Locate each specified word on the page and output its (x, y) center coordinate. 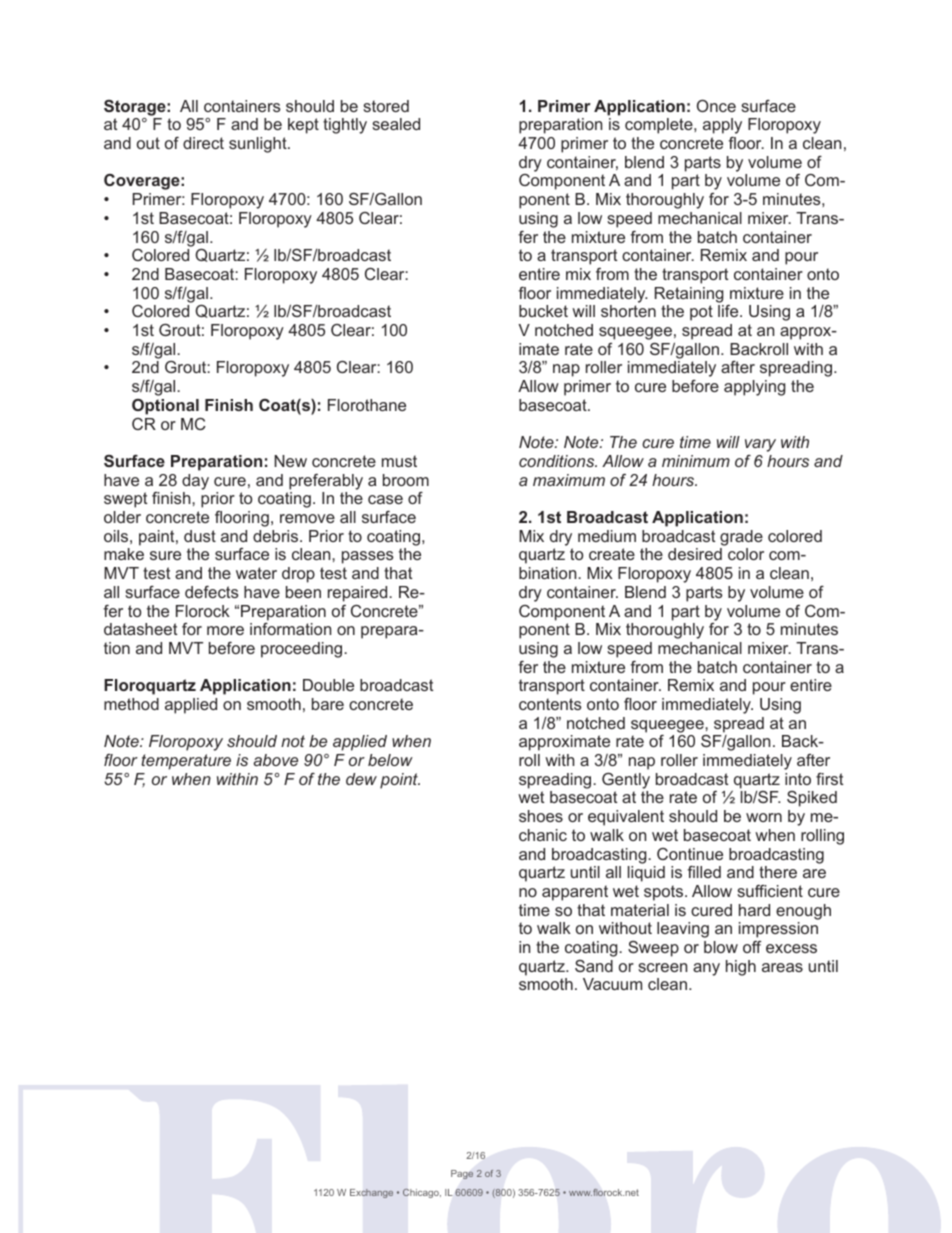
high (741, 968)
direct (203, 143)
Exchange (371, 1193)
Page (462, 1174)
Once (716, 105)
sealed (396, 124)
